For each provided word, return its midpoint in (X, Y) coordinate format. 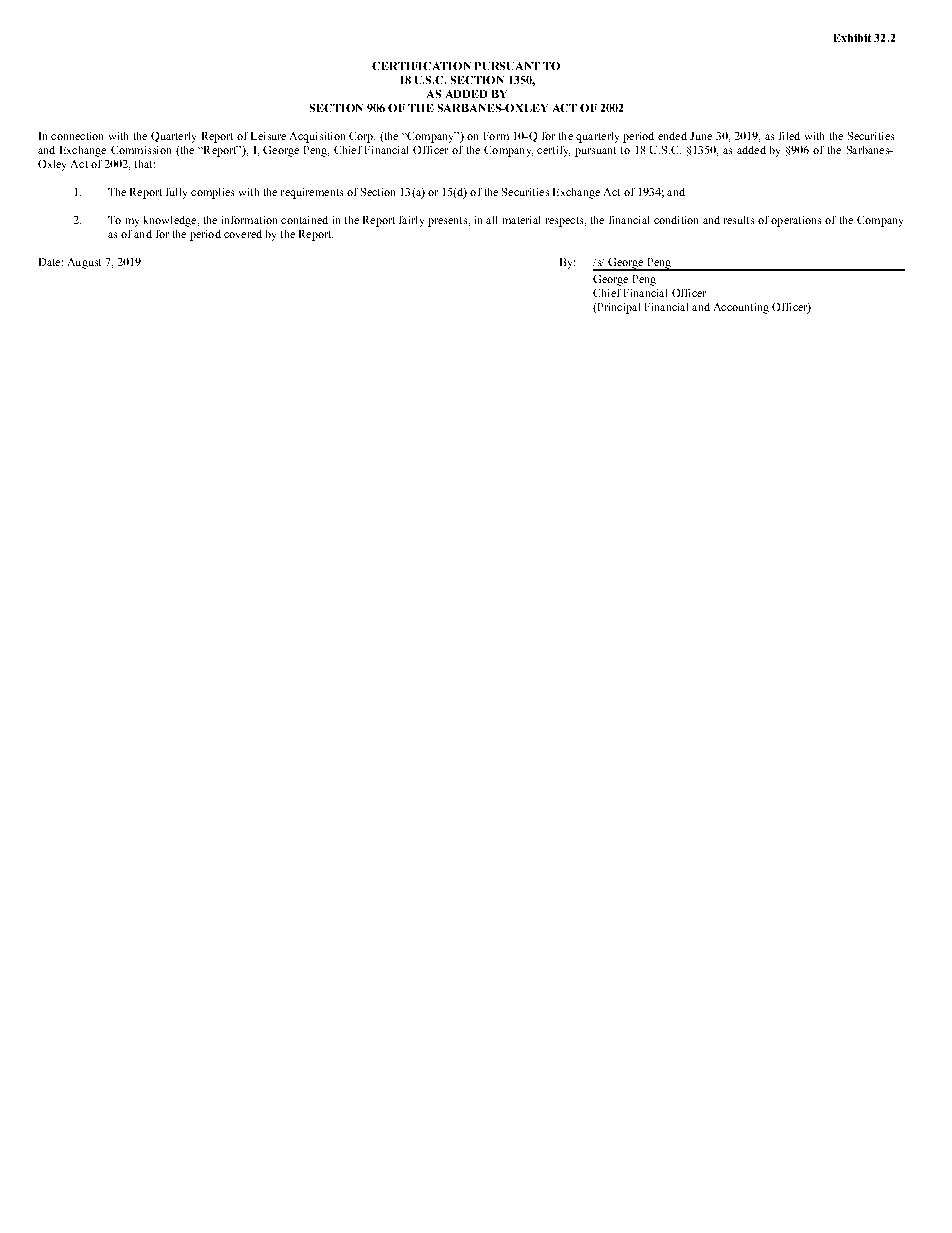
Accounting (741, 308)
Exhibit (852, 38)
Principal (617, 308)
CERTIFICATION (421, 66)
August (84, 263)
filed (789, 136)
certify (553, 151)
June (701, 136)
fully (176, 193)
